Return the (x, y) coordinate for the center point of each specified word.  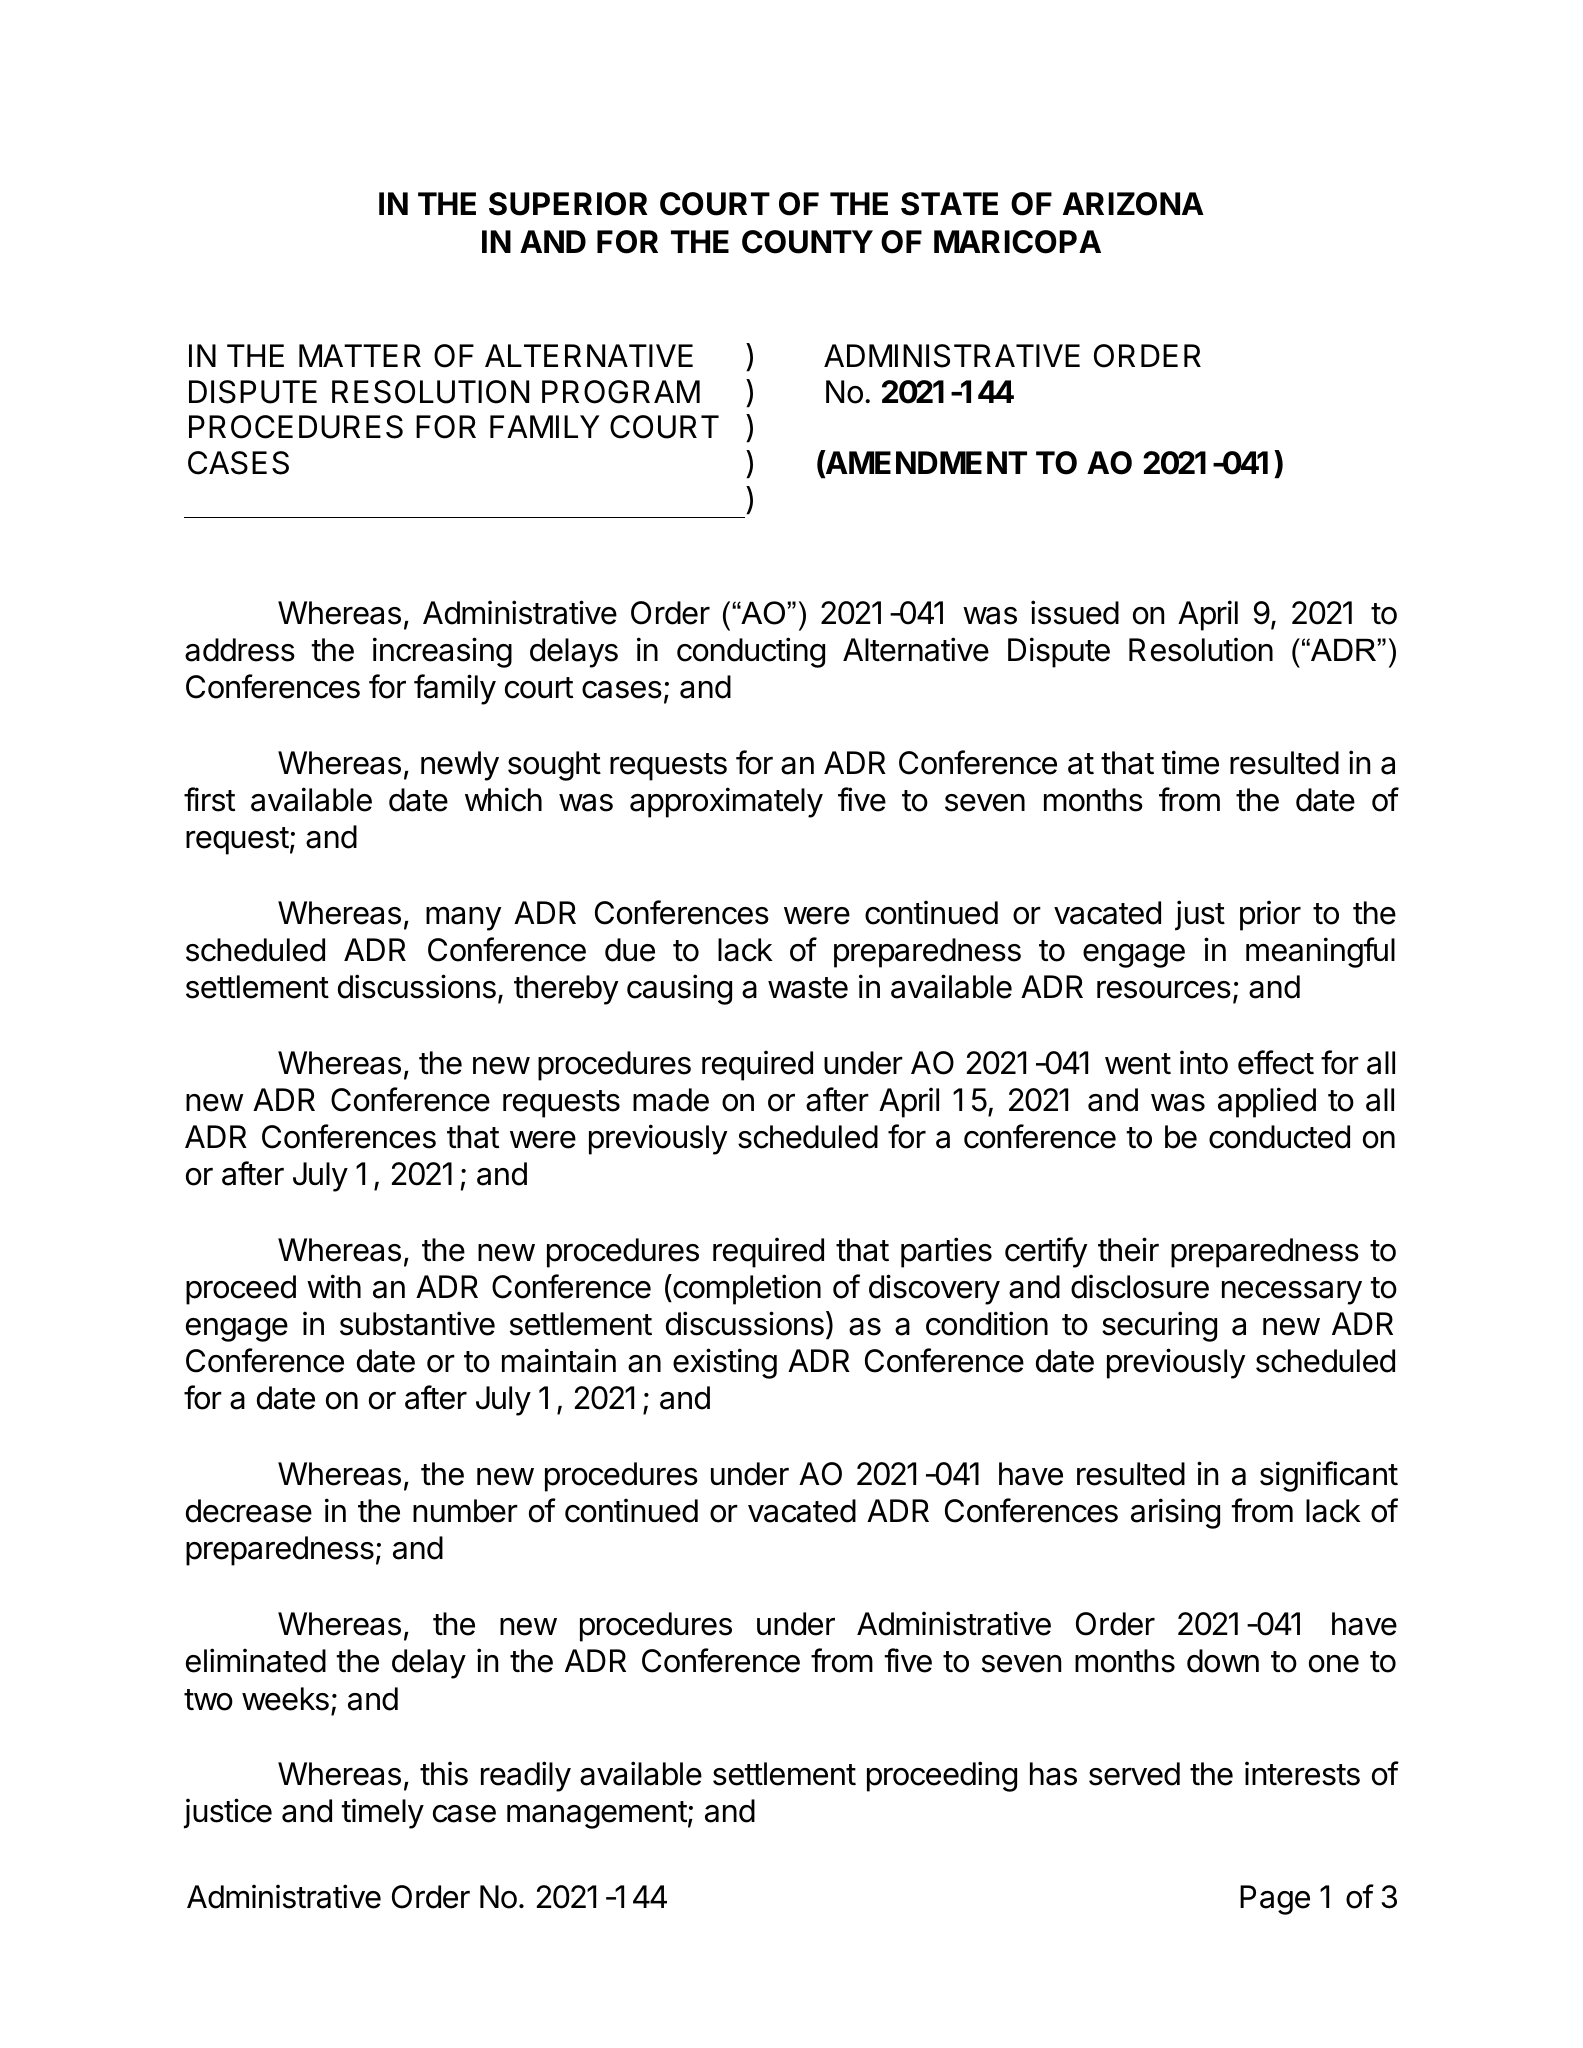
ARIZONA (1133, 204)
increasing (442, 652)
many (463, 918)
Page (1275, 1900)
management (597, 1815)
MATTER (360, 355)
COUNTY (807, 242)
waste (808, 988)
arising (1175, 1513)
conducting (751, 652)
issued (1075, 612)
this (444, 1773)
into (1204, 1062)
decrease (249, 1511)
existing (725, 1363)
